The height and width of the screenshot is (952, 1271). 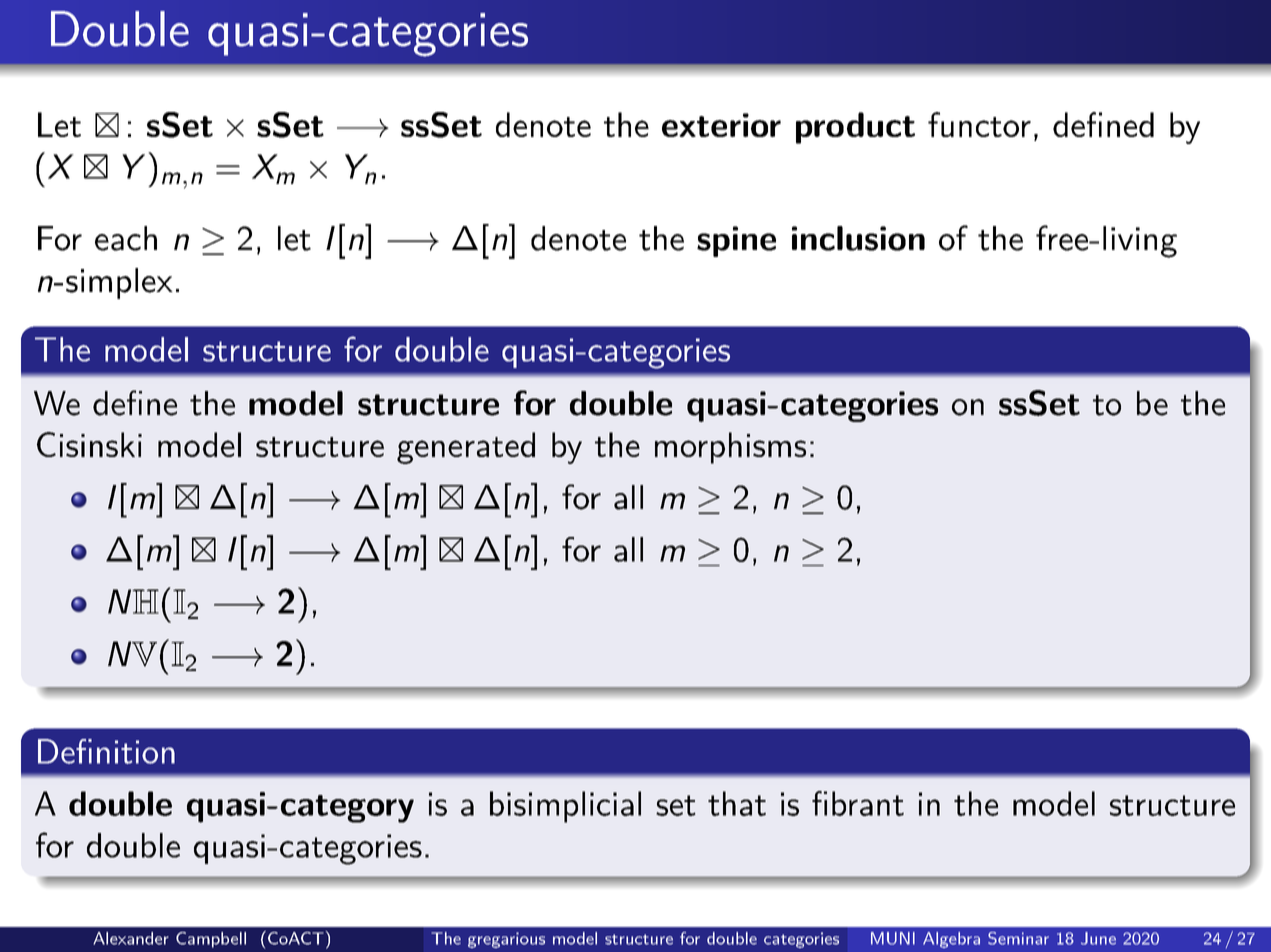 What do you see at coordinates (979, 124) in the screenshot?
I see `functor` at bounding box center [979, 124].
